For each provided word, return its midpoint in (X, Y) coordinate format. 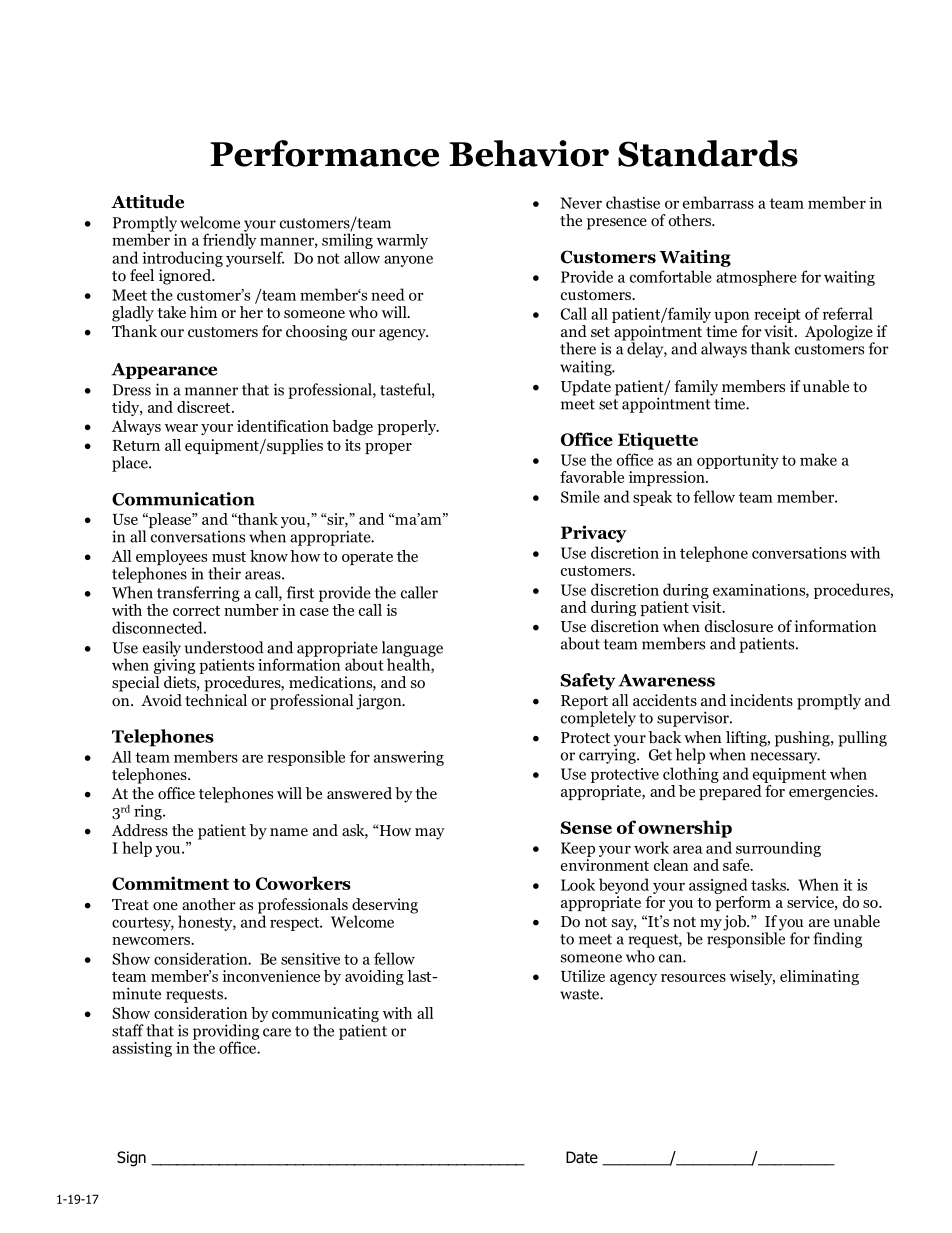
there (578, 348)
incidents (761, 700)
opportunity (738, 461)
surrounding (778, 849)
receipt (777, 315)
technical (216, 700)
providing (226, 1033)
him (203, 312)
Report (584, 703)
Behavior (529, 153)
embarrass (718, 202)
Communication (183, 499)
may (430, 834)
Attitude (147, 202)
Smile (580, 496)
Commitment (170, 883)
